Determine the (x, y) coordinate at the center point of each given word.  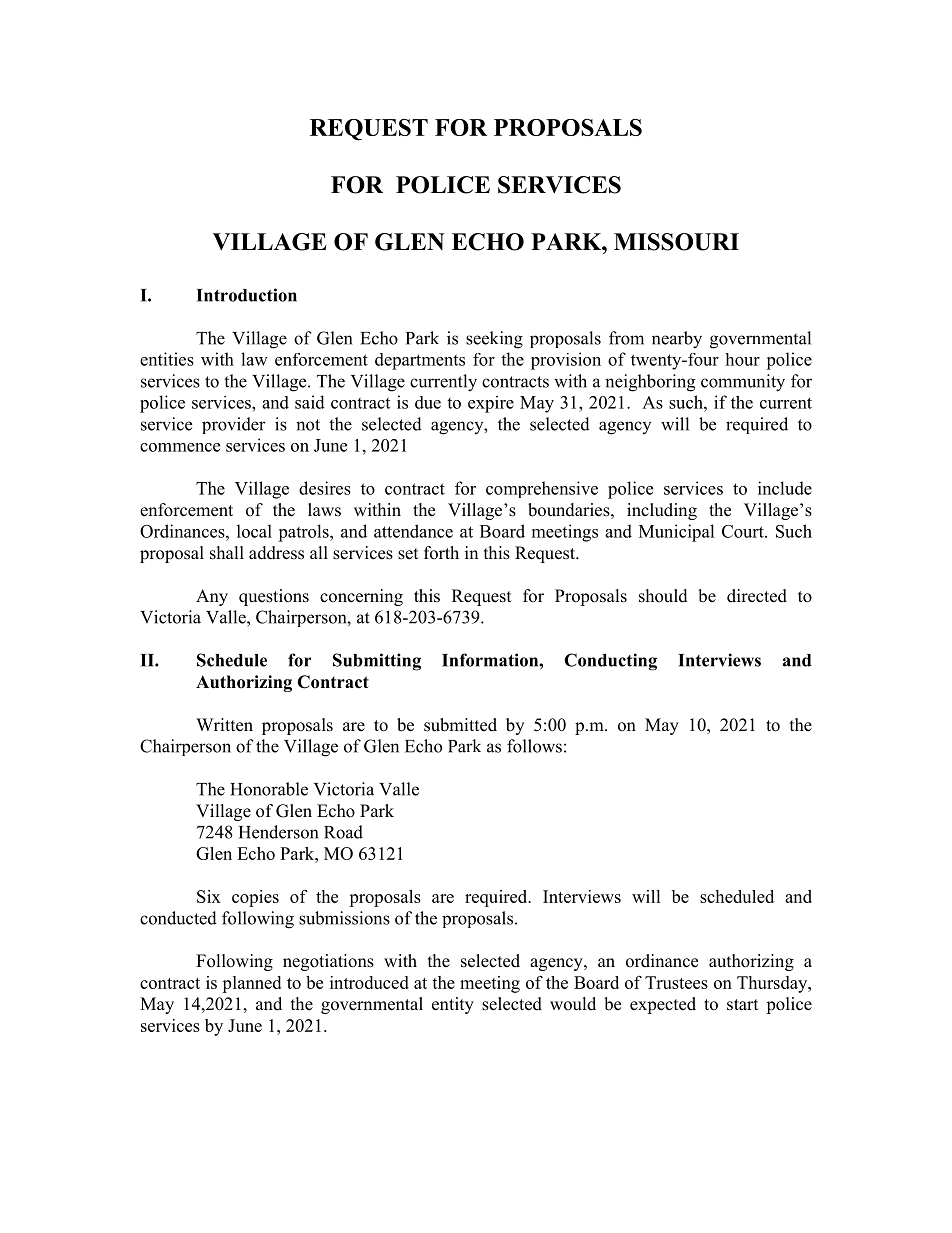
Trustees (676, 982)
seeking (494, 340)
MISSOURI (676, 242)
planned (251, 984)
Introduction (247, 295)
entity (453, 1005)
